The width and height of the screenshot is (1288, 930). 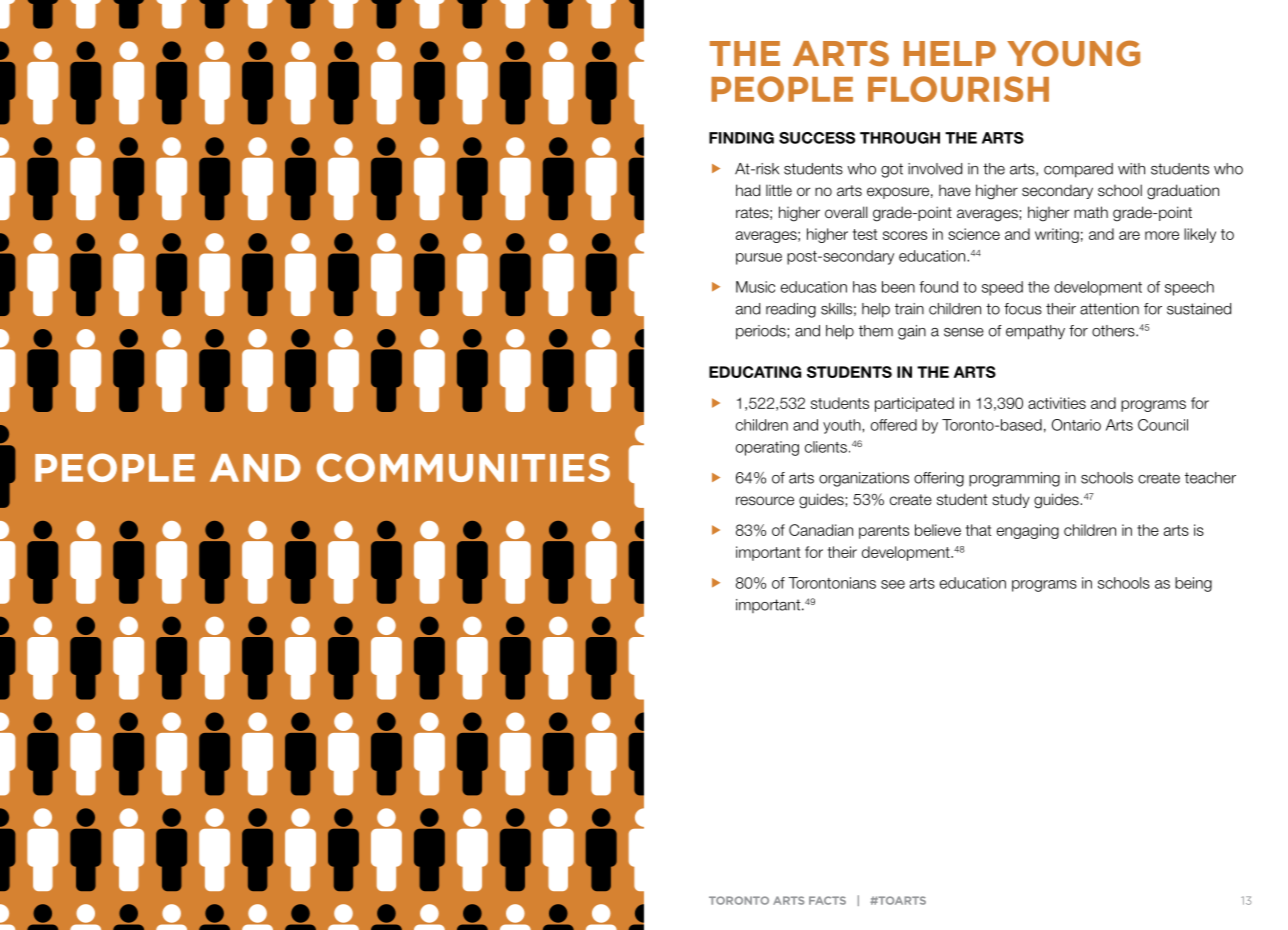 I want to click on SUCCESS, so click(x=817, y=138).
